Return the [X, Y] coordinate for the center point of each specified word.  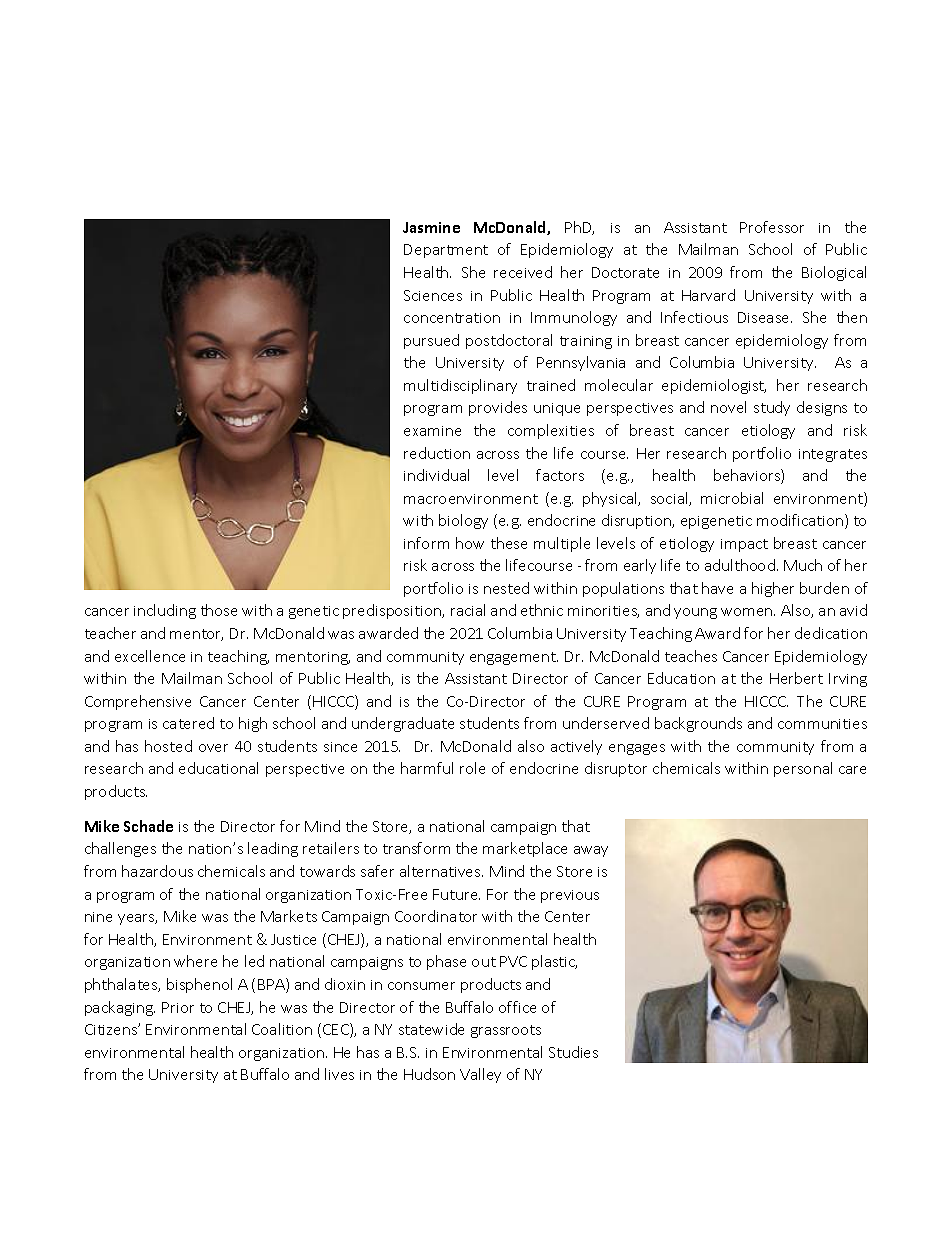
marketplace [525, 849]
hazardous [157, 871]
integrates [833, 455]
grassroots [506, 1031]
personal [803, 769]
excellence [150, 656]
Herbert [796, 678]
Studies [573, 1052]
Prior [178, 1007]
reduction [437, 453]
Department [446, 251]
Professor [772, 227]
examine [432, 431]
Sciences [433, 295]
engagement [514, 658]
